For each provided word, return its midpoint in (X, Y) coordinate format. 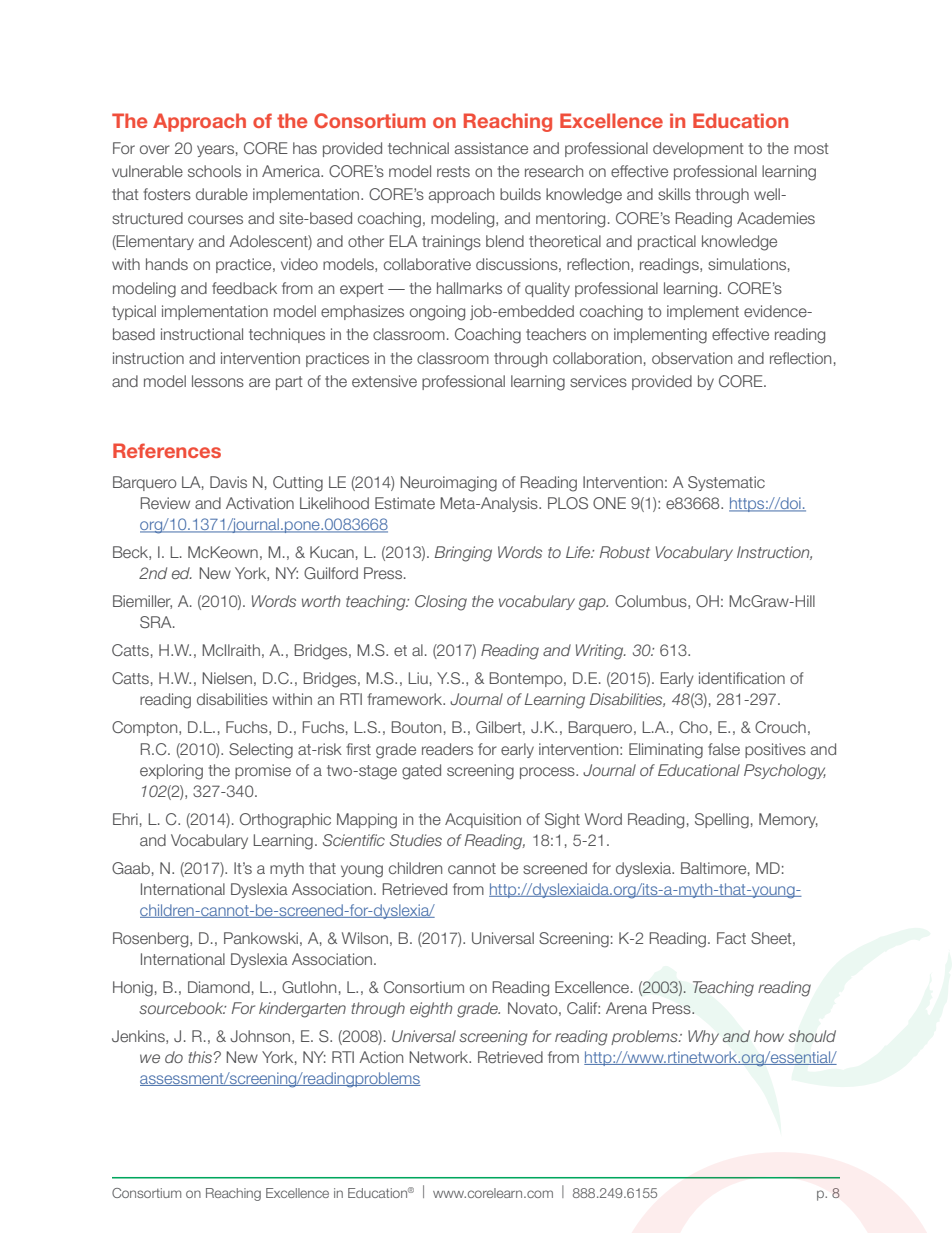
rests (453, 171)
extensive (384, 381)
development (698, 149)
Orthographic (285, 821)
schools (214, 171)
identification (742, 678)
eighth (431, 1010)
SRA (157, 622)
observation (692, 358)
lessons (218, 381)
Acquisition (483, 820)
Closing (441, 603)
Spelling (722, 821)
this (200, 1057)
